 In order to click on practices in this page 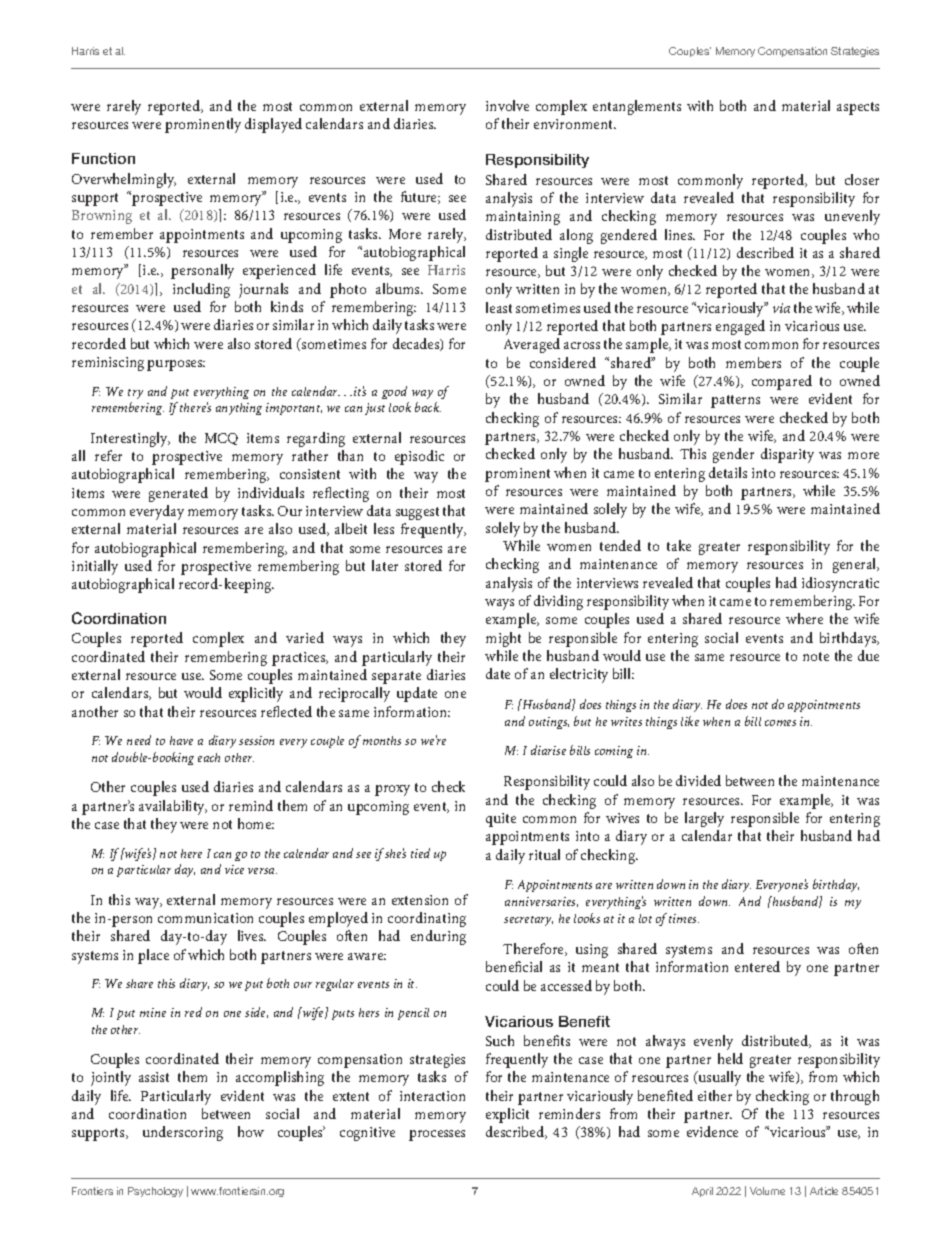, I will do `click(300, 659)`.
